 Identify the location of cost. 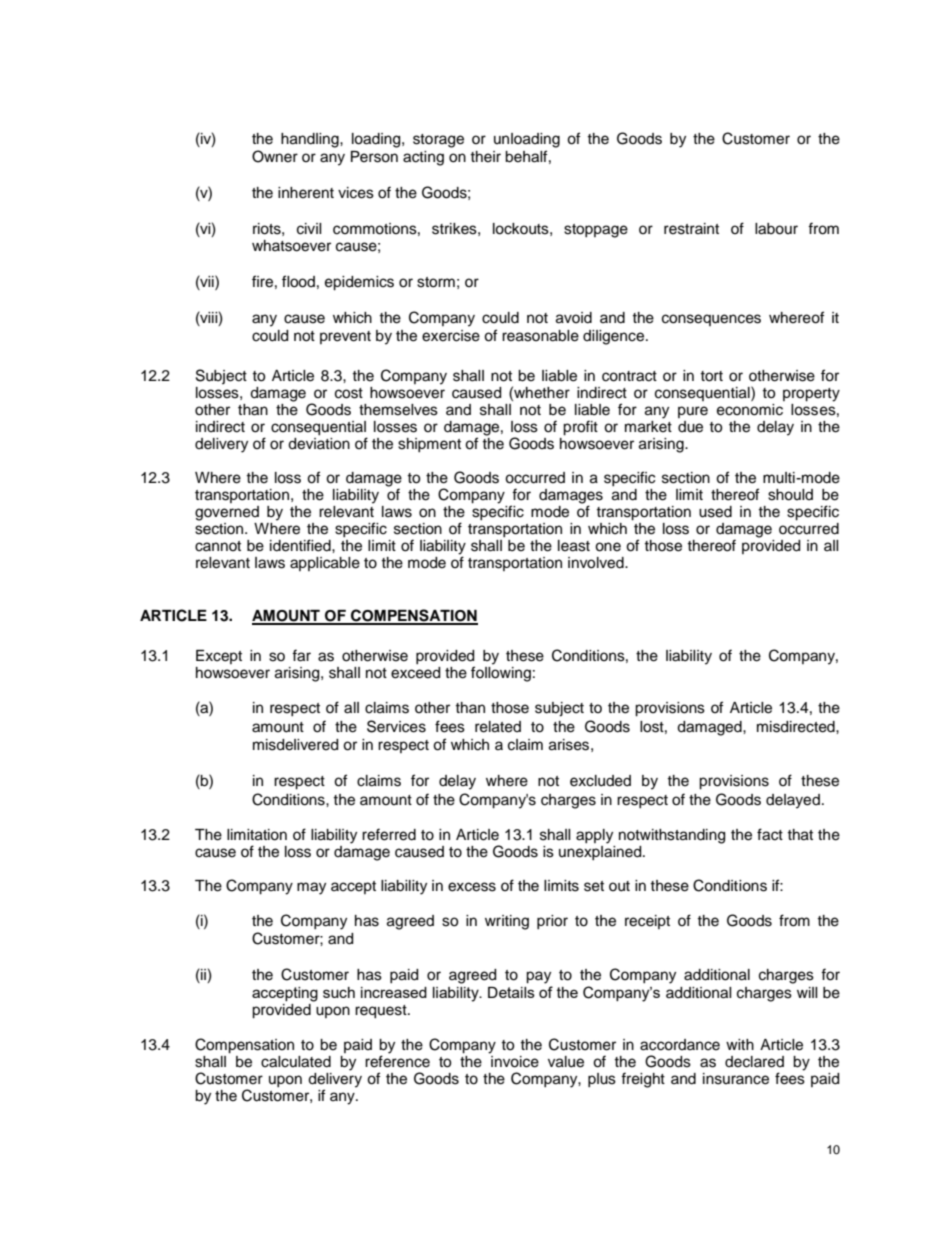
(349, 393).
